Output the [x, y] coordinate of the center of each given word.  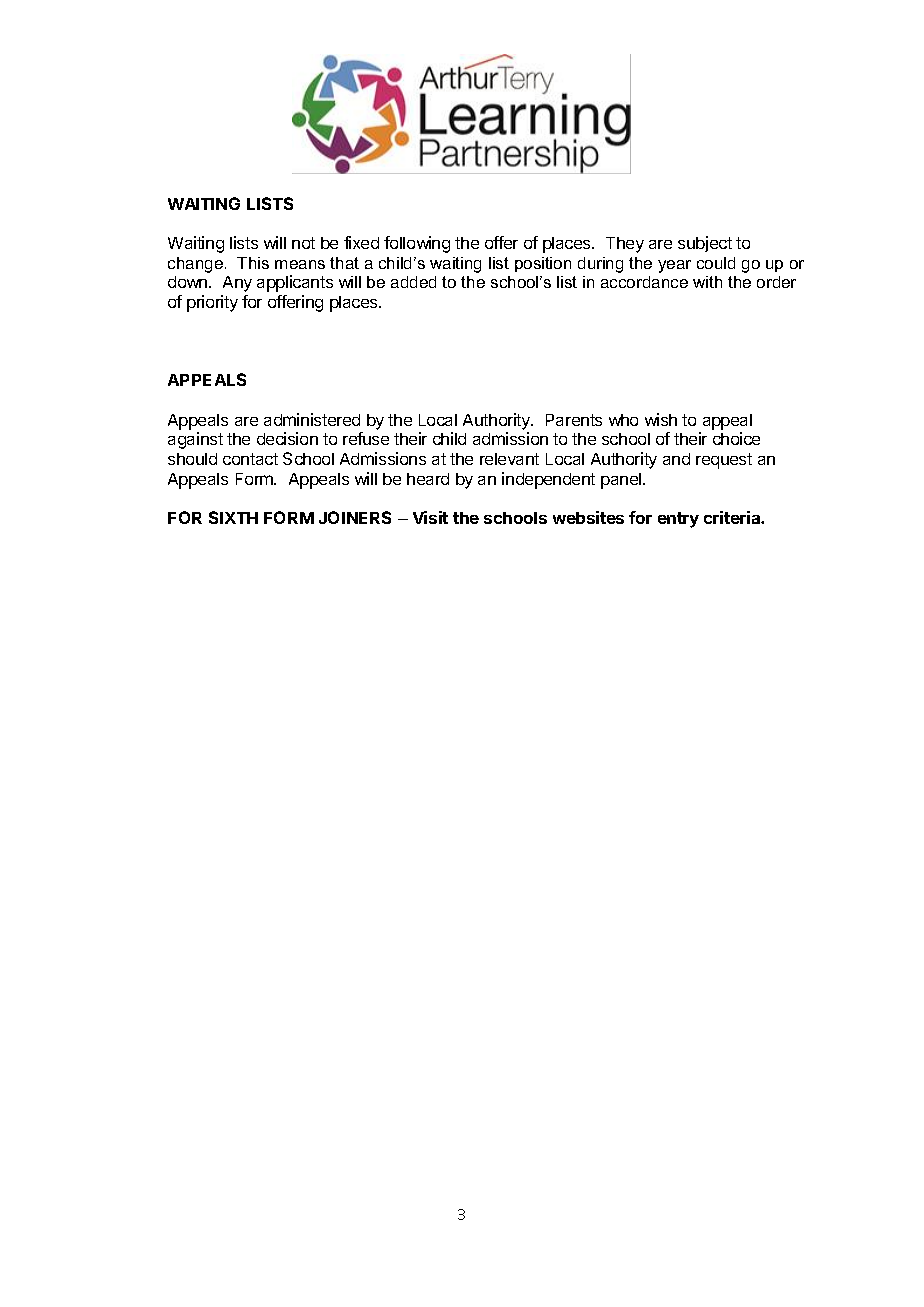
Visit [430, 517]
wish [661, 419]
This [253, 263]
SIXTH [233, 517]
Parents [574, 420]
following [417, 244]
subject [705, 244]
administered [312, 419]
